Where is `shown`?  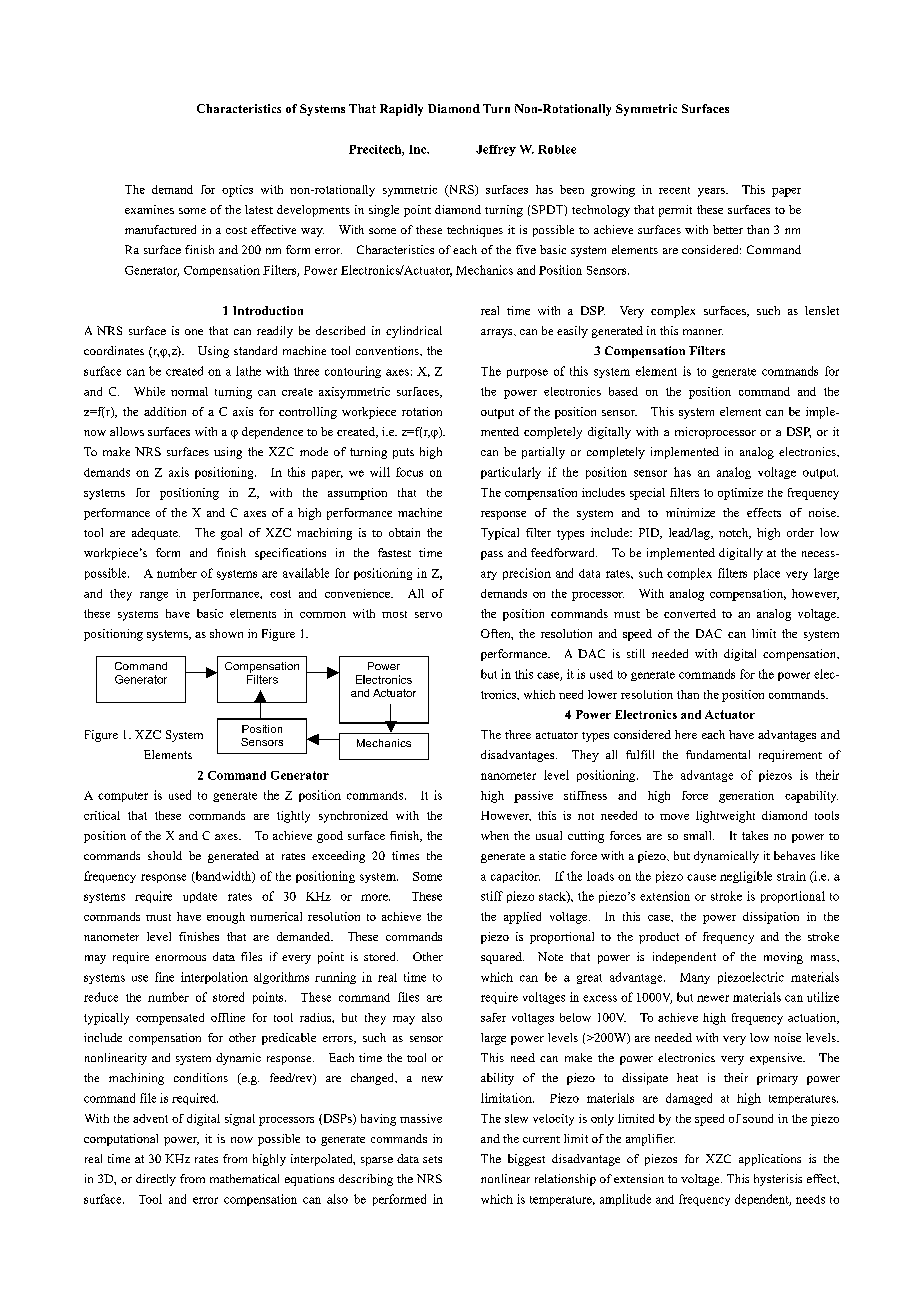
shown is located at coordinates (226, 633).
